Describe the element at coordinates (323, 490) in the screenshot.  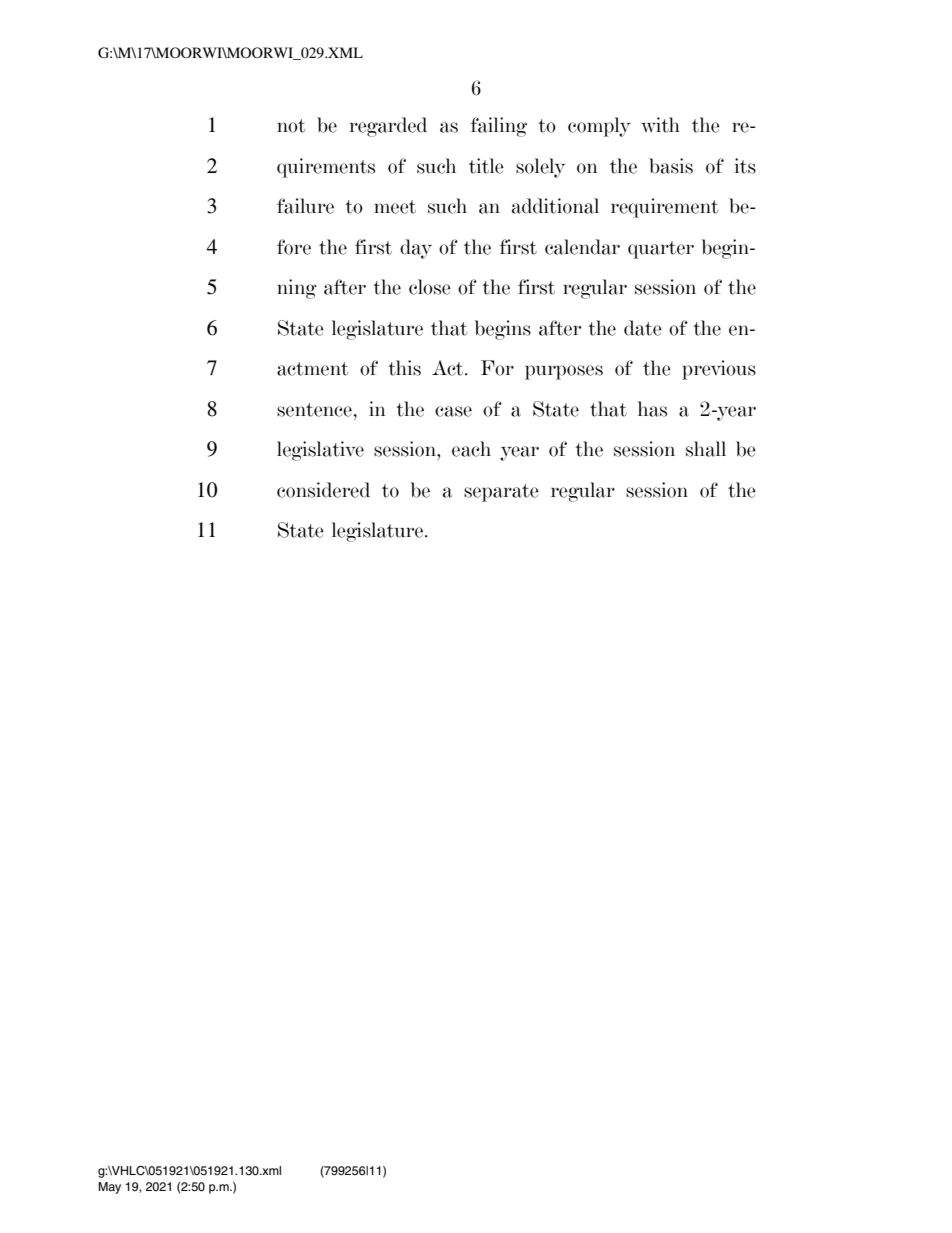
I see `considered` at that location.
